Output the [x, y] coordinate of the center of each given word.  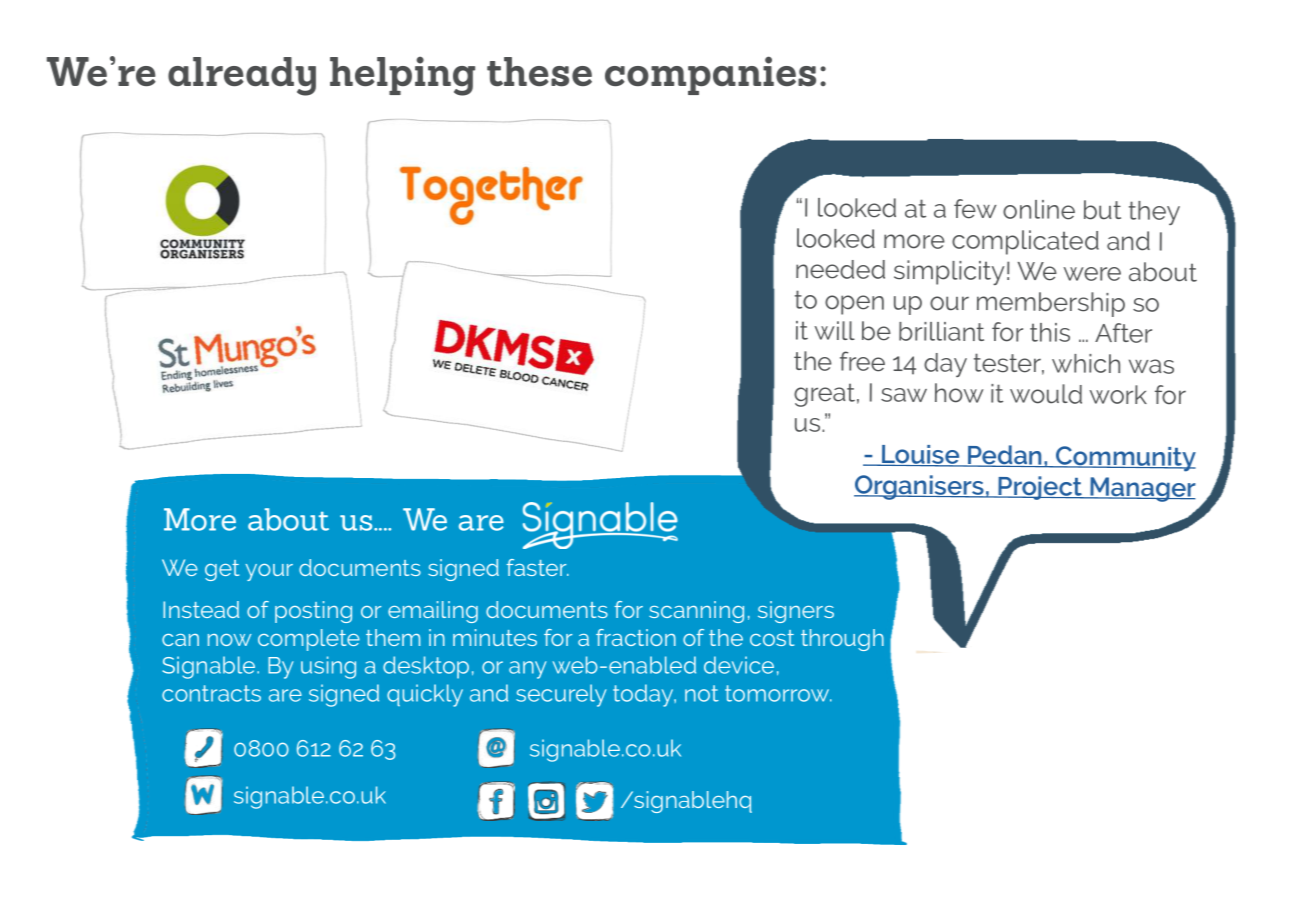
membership [1051, 304]
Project [1040, 488]
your [269, 572]
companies [710, 75]
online [1039, 210]
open [854, 305]
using [328, 667]
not [702, 693]
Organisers [920, 487]
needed [840, 269]
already [242, 76]
